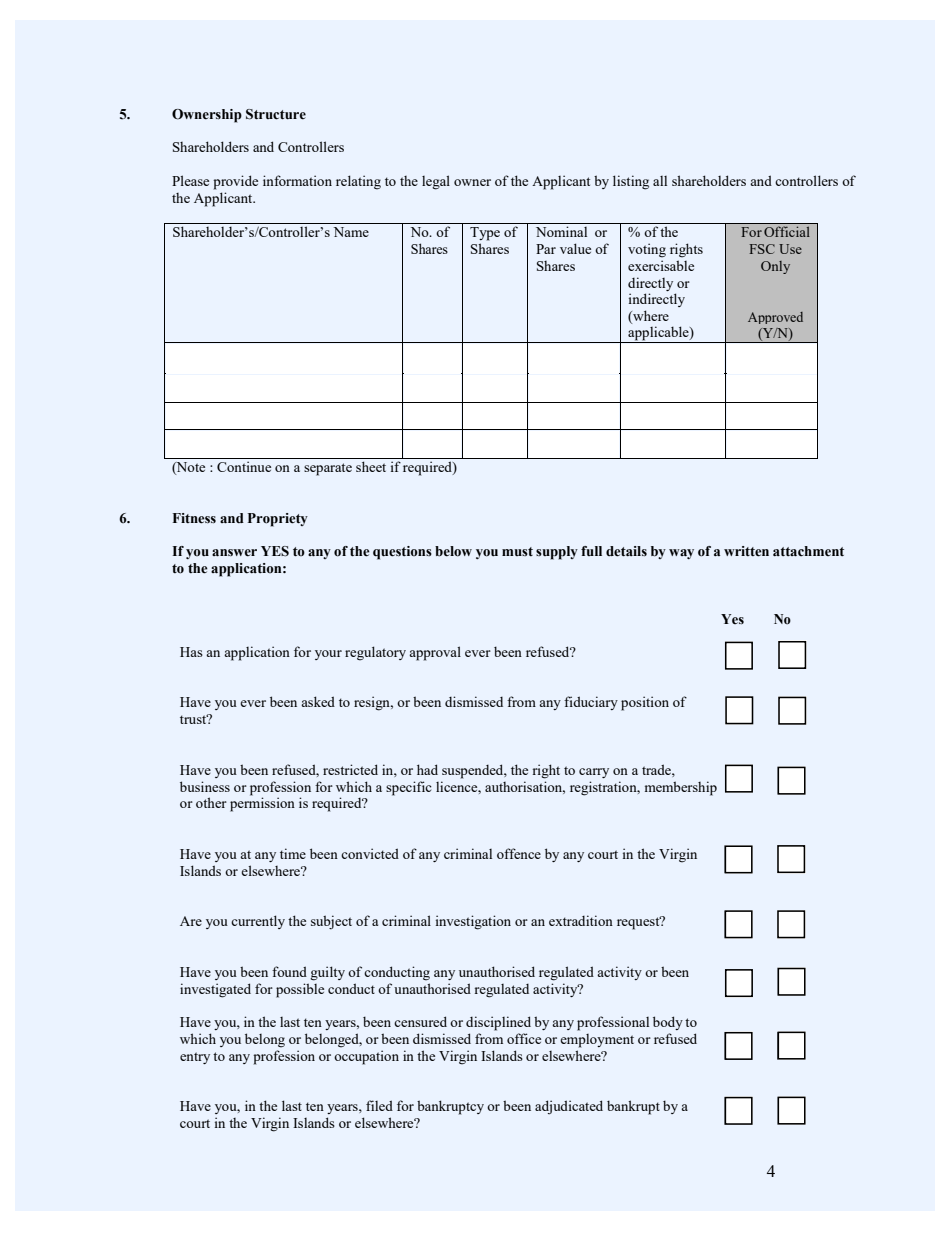 This screenshot has height=1233, width=952. What do you see at coordinates (681, 788) in the screenshot?
I see `membership` at bounding box center [681, 788].
